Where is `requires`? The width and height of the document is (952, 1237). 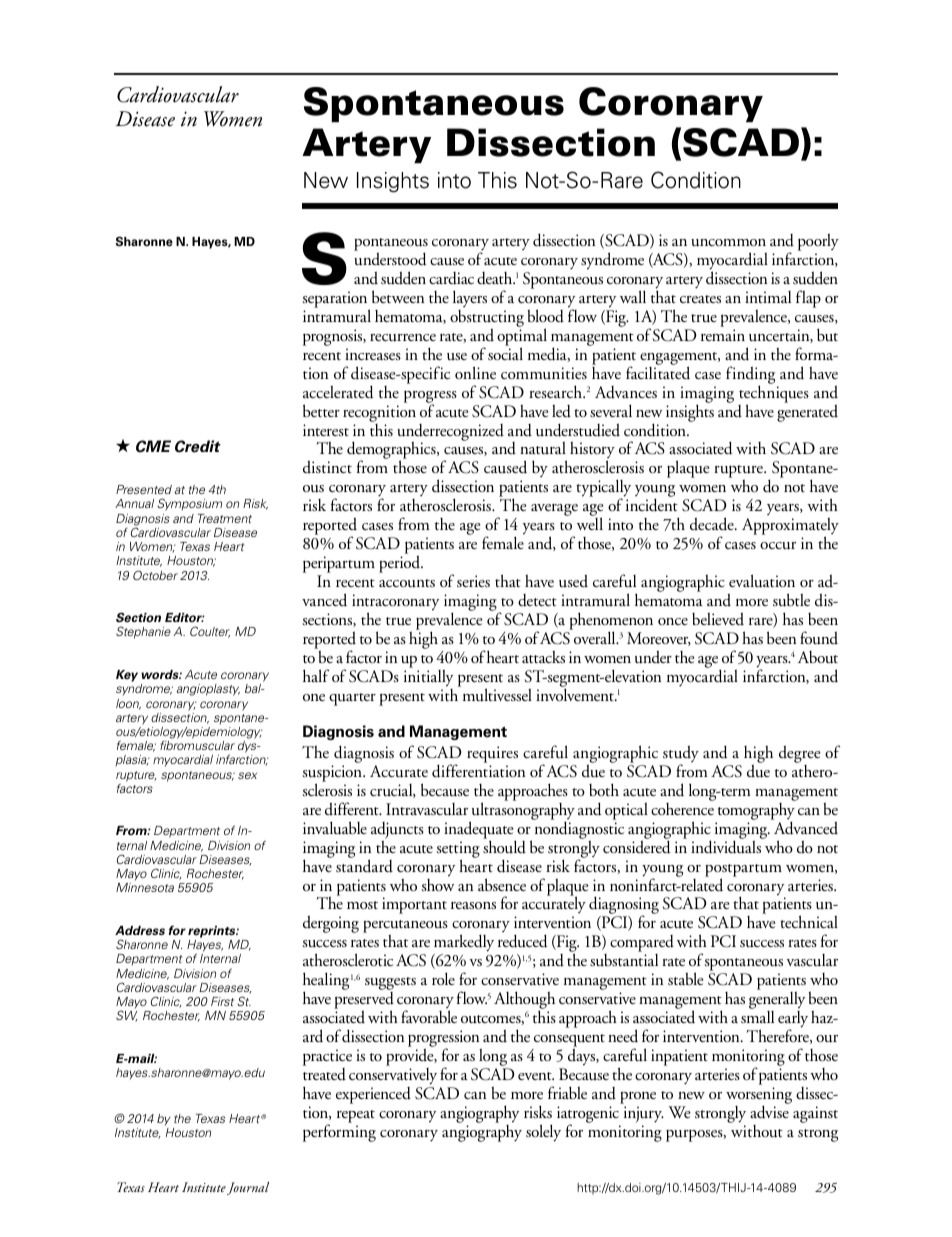 requires is located at coordinates (492, 754).
